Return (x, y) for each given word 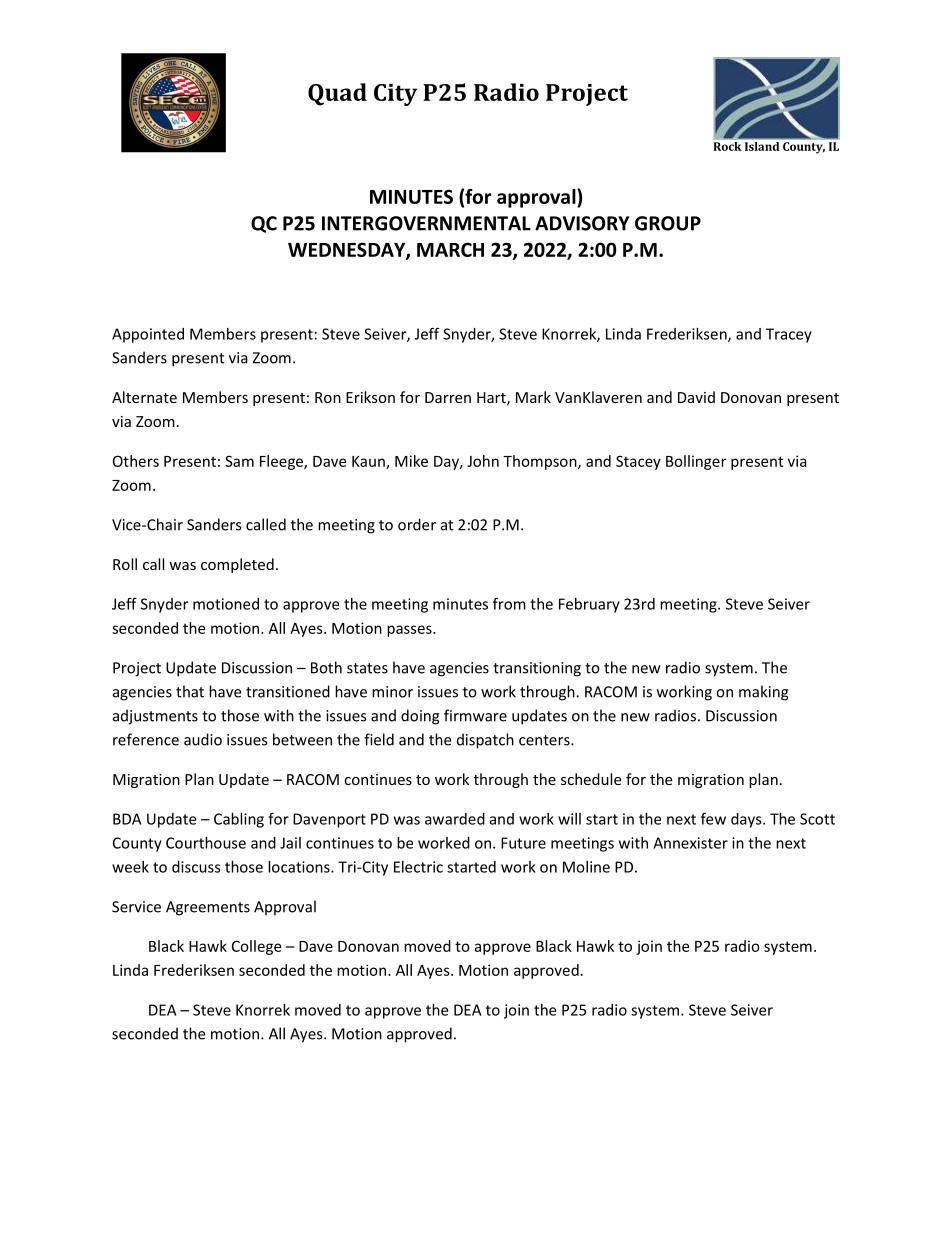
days (747, 820)
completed (237, 565)
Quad (337, 94)
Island (762, 146)
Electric (418, 867)
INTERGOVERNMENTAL (426, 223)
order (417, 524)
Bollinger (696, 462)
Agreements (208, 908)
